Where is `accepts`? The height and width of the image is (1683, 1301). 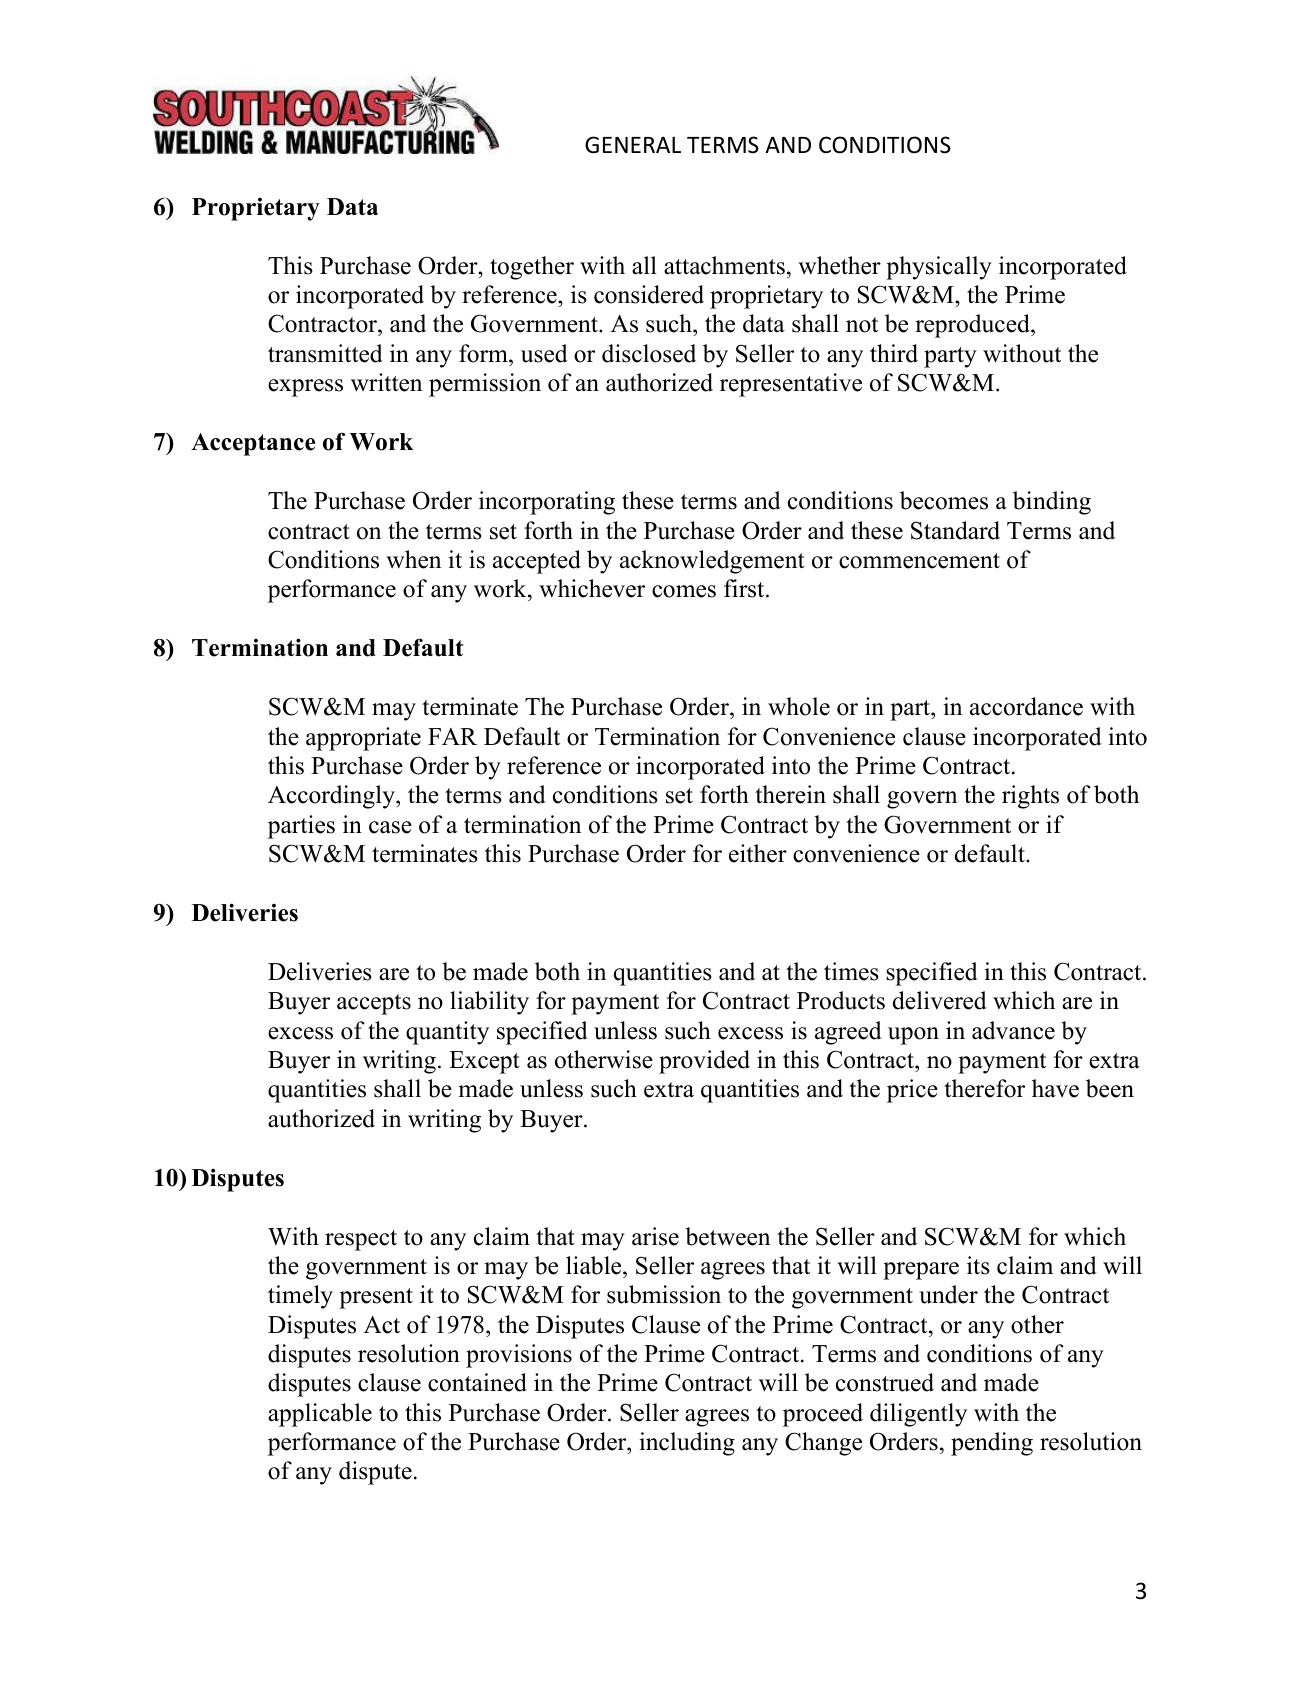 accepts is located at coordinates (374, 1004).
